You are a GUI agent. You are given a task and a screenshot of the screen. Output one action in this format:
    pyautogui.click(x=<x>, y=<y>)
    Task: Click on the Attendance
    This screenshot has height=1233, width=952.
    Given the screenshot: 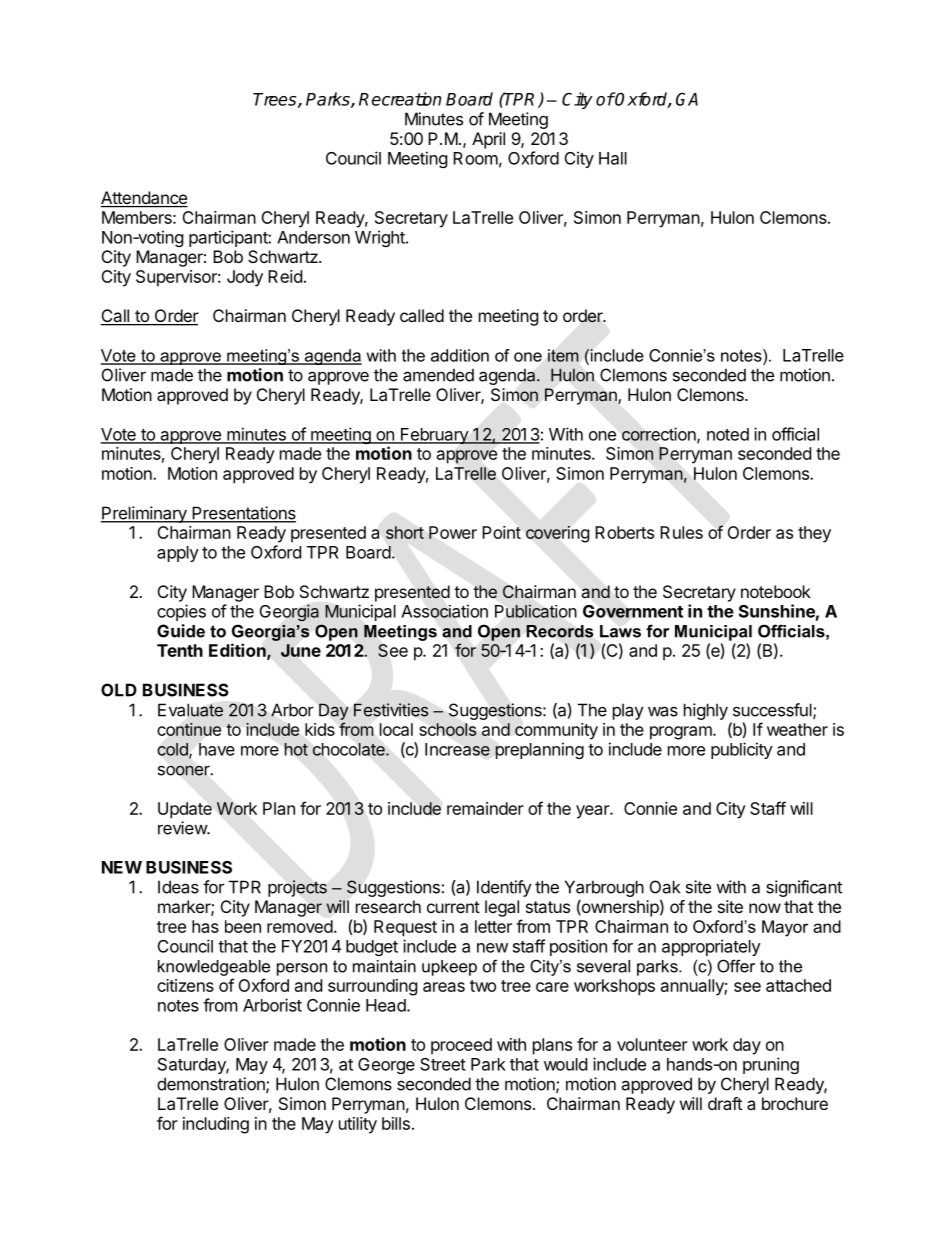 What is the action you would take?
    pyautogui.click(x=144, y=199)
